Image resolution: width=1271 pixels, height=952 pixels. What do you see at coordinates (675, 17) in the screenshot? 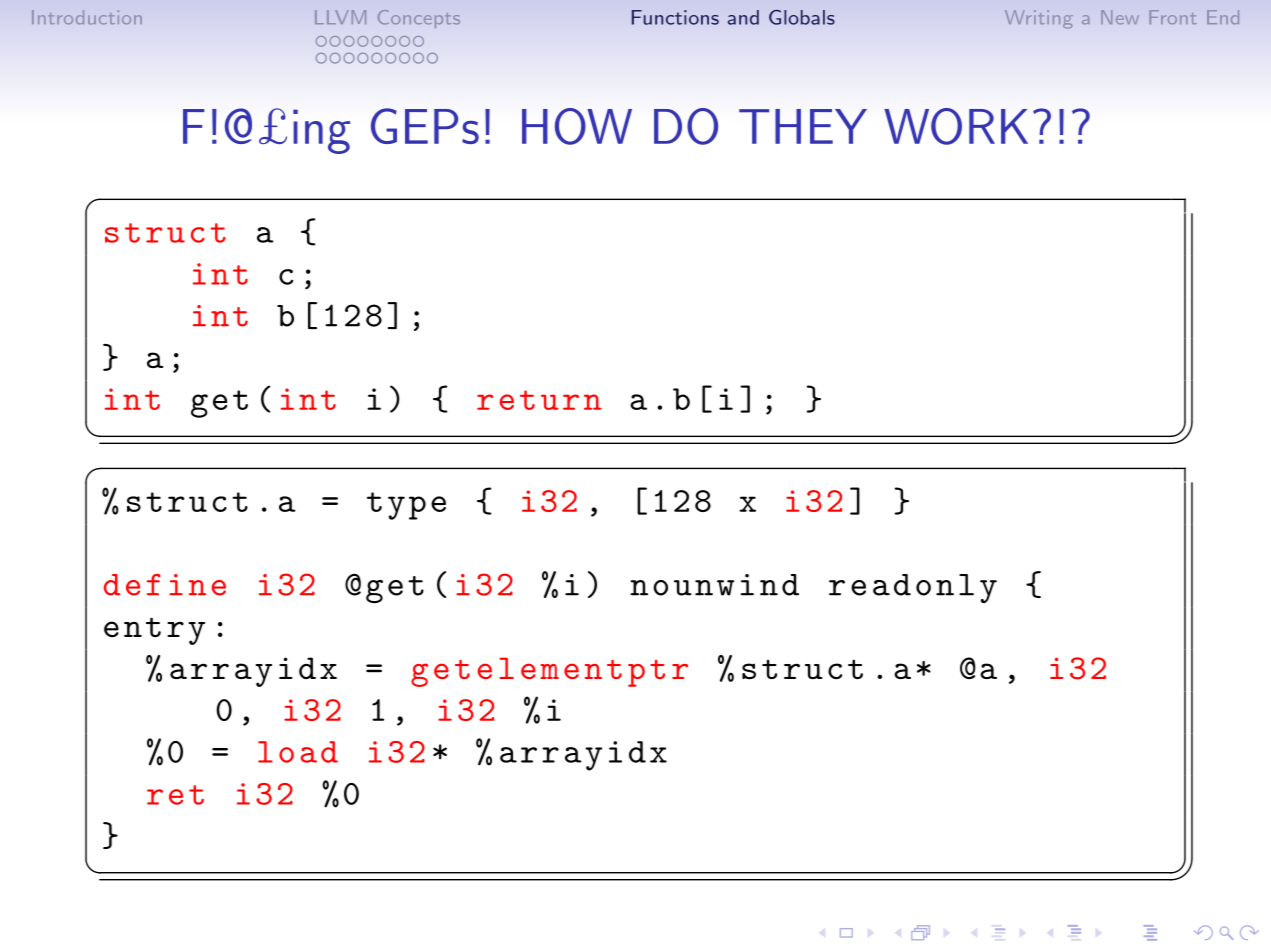
I see `Functions` at bounding box center [675, 17].
